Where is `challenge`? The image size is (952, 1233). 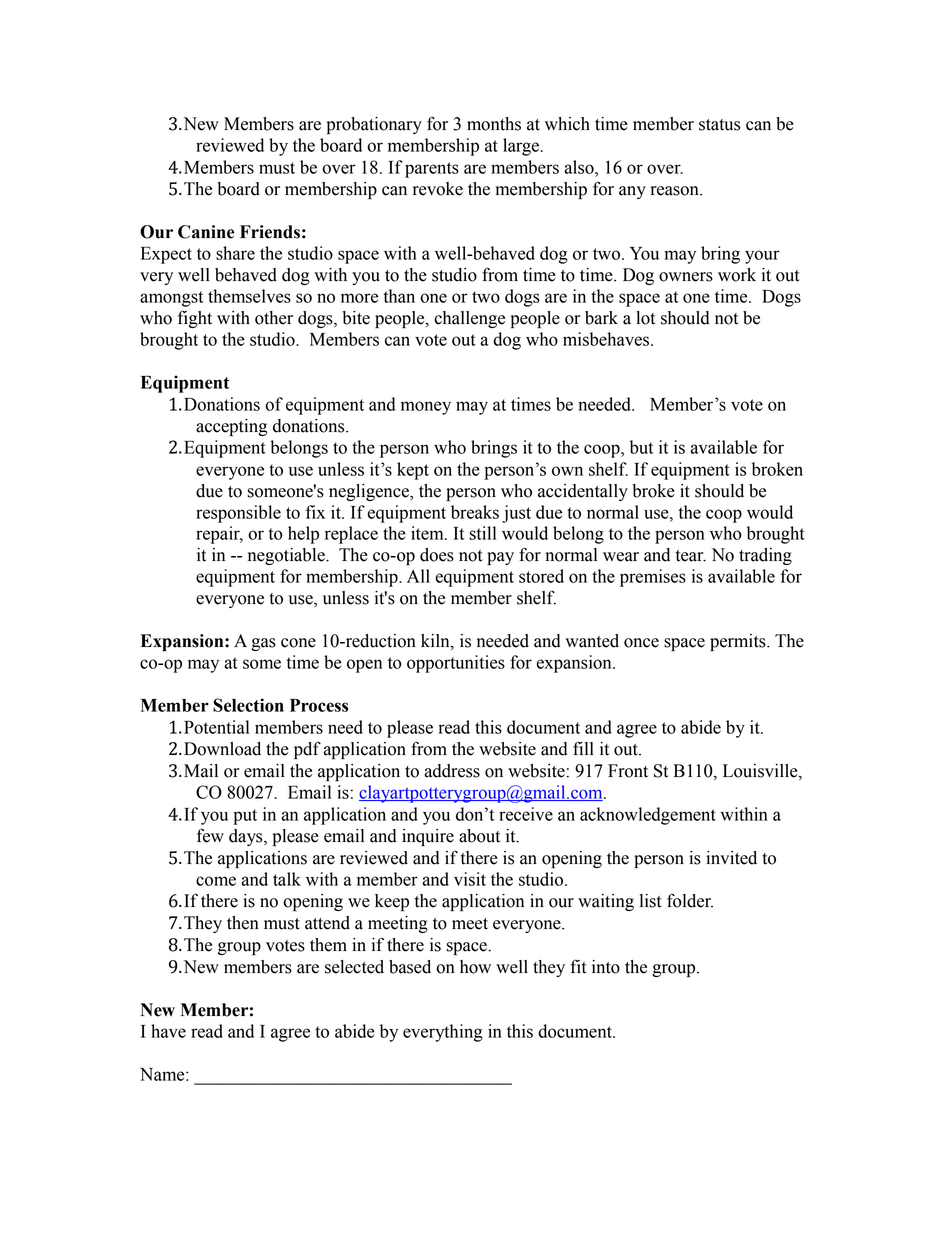
challenge is located at coordinates (469, 319).
